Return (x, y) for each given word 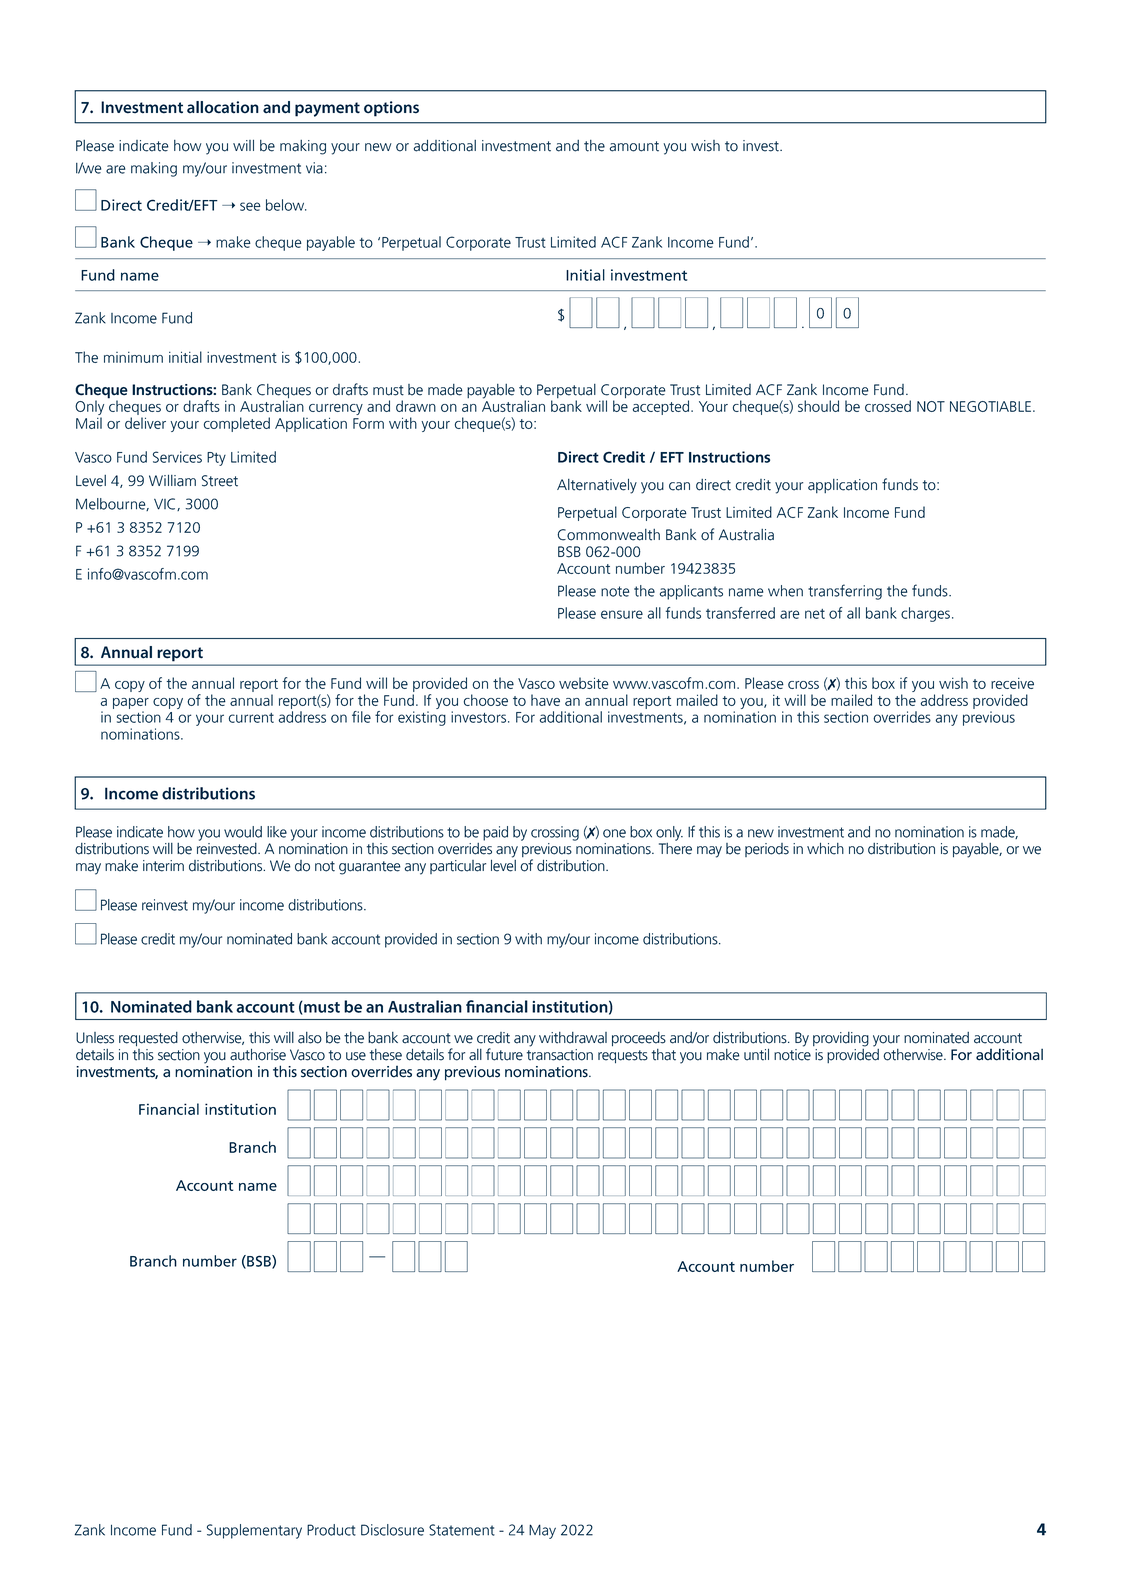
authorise (258, 1054)
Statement (462, 1530)
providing (841, 1039)
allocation (223, 107)
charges (927, 614)
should (818, 406)
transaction (560, 1055)
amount (634, 146)
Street (220, 481)
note (615, 591)
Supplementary (254, 1531)
